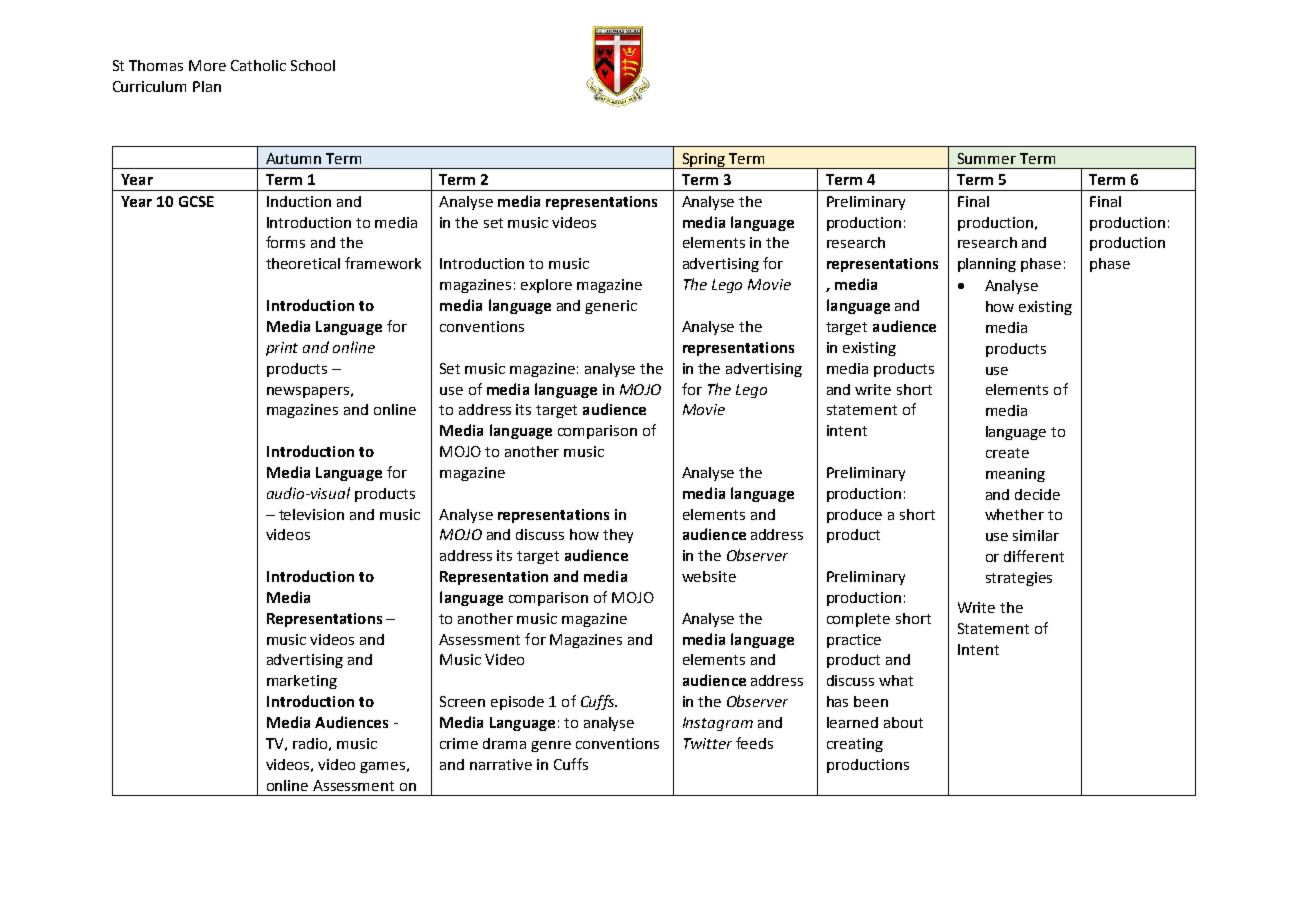 The image size is (1308, 924). What do you see at coordinates (611, 307) in the page?
I see `generic` at bounding box center [611, 307].
